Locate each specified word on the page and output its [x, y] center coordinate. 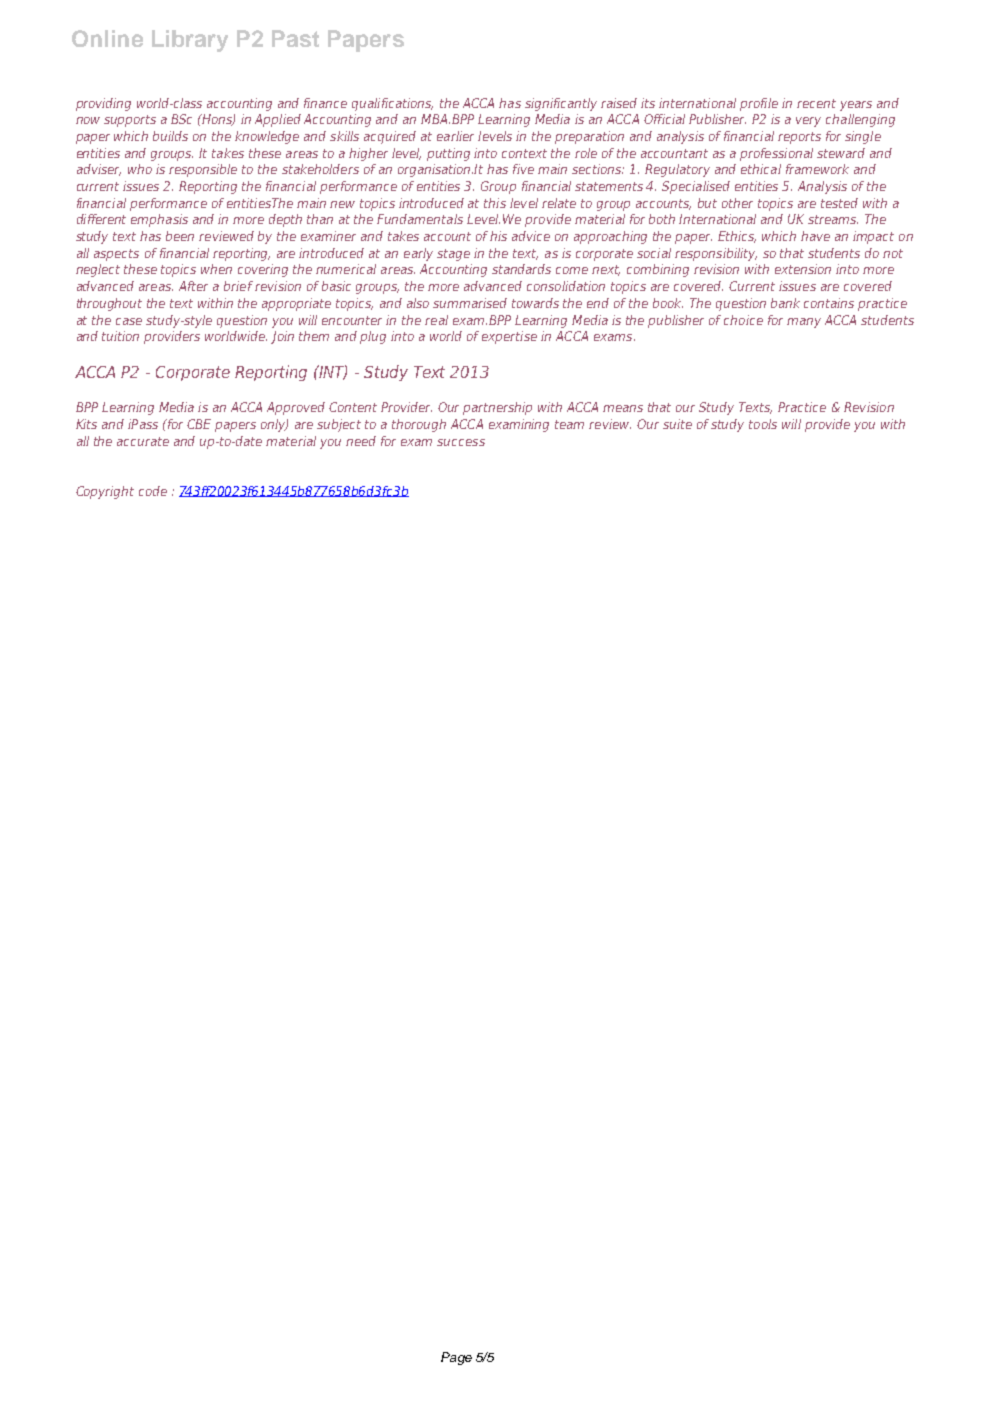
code [153, 491]
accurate [143, 441]
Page [456, 1358]
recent [816, 103]
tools [763, 424]
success [461, 442]
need [361, 441]
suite [677, 424]
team [569, 424]
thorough [419, 425]
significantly [561, 104]
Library [190, 41]
